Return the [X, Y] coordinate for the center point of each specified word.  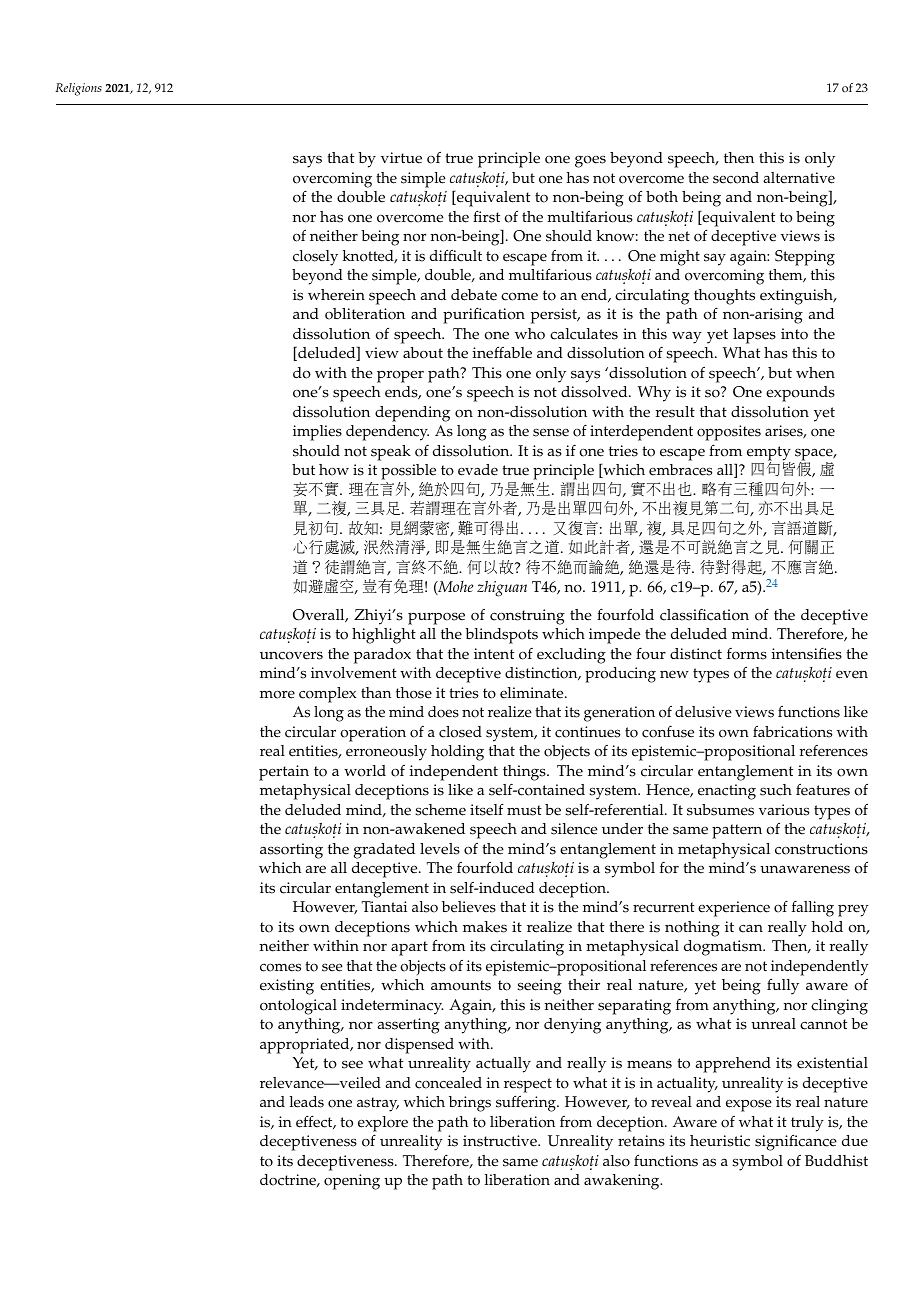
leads [307, 1102]
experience [734, 909]
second [736, 178]
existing [287, 987]
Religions [78, 89]
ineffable [502, 352]
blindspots [501, 636]
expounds [800, 394]
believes [469, 907]
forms [747, 654]
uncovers [291, 655]
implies [317, 433]
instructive [501, 1141]
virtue [401, 158]
